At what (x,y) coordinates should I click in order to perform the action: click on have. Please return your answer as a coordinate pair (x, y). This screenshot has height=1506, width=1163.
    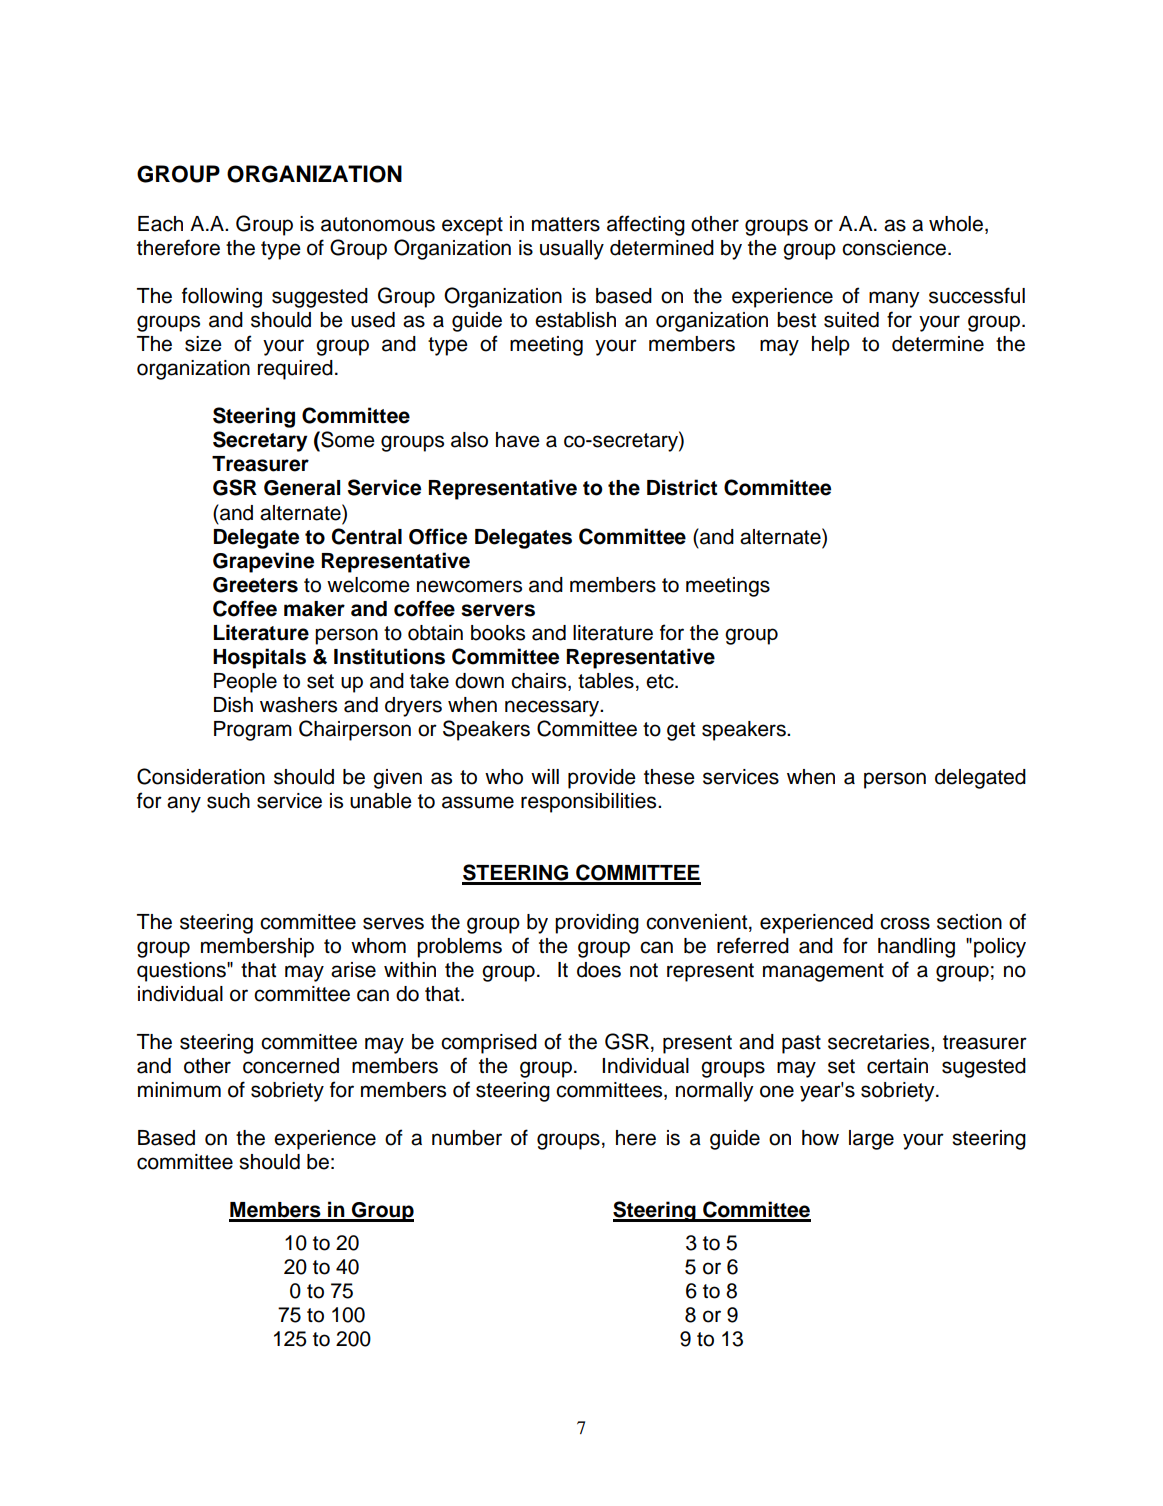
    Looking at the image, I should click on (518, 440).
